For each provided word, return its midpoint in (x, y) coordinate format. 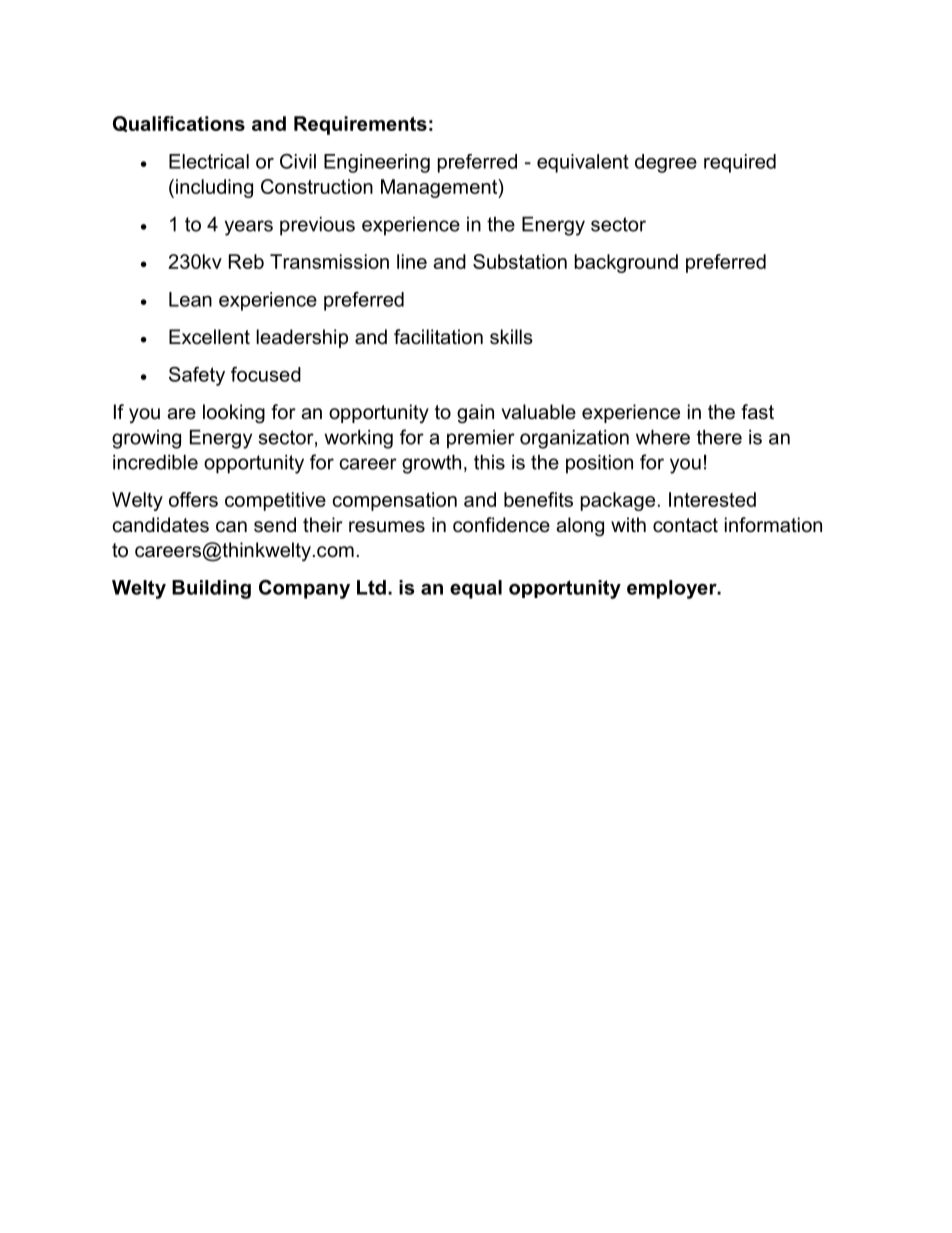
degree (666, 163)
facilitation (438, 337)
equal (476, 589)
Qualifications (179, 124)
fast (757, 412)
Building (211, 589)
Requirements (360, 125)
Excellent (209, 337)
